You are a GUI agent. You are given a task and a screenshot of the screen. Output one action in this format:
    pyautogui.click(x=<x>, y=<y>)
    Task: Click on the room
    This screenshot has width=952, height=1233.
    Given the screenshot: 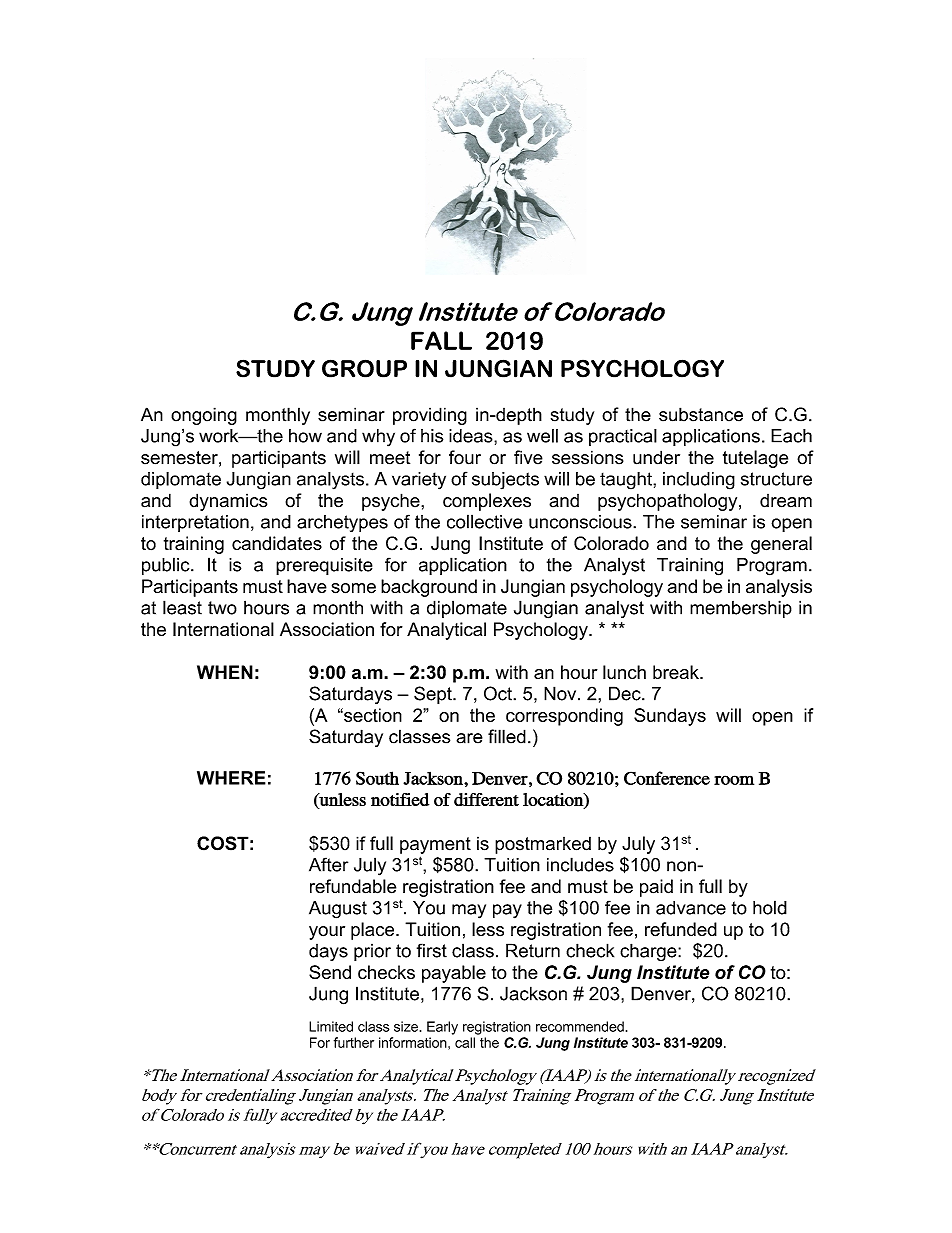 What is the action you would take?
    pyautogui.click(x=734, y=780)
